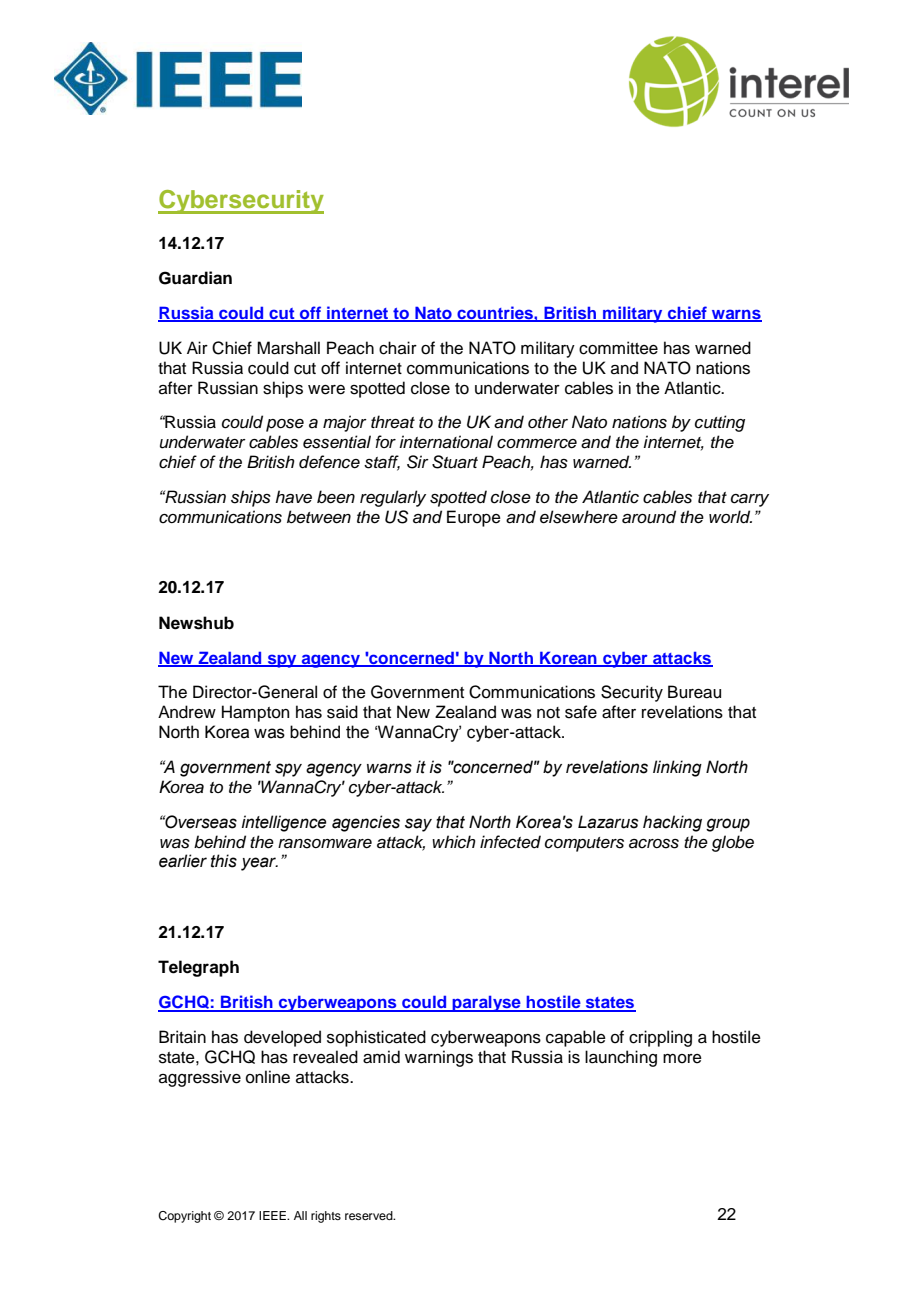  Describe the element at coordinates (273, 1215) in the screenshot. I see `IEEE` at that location.
